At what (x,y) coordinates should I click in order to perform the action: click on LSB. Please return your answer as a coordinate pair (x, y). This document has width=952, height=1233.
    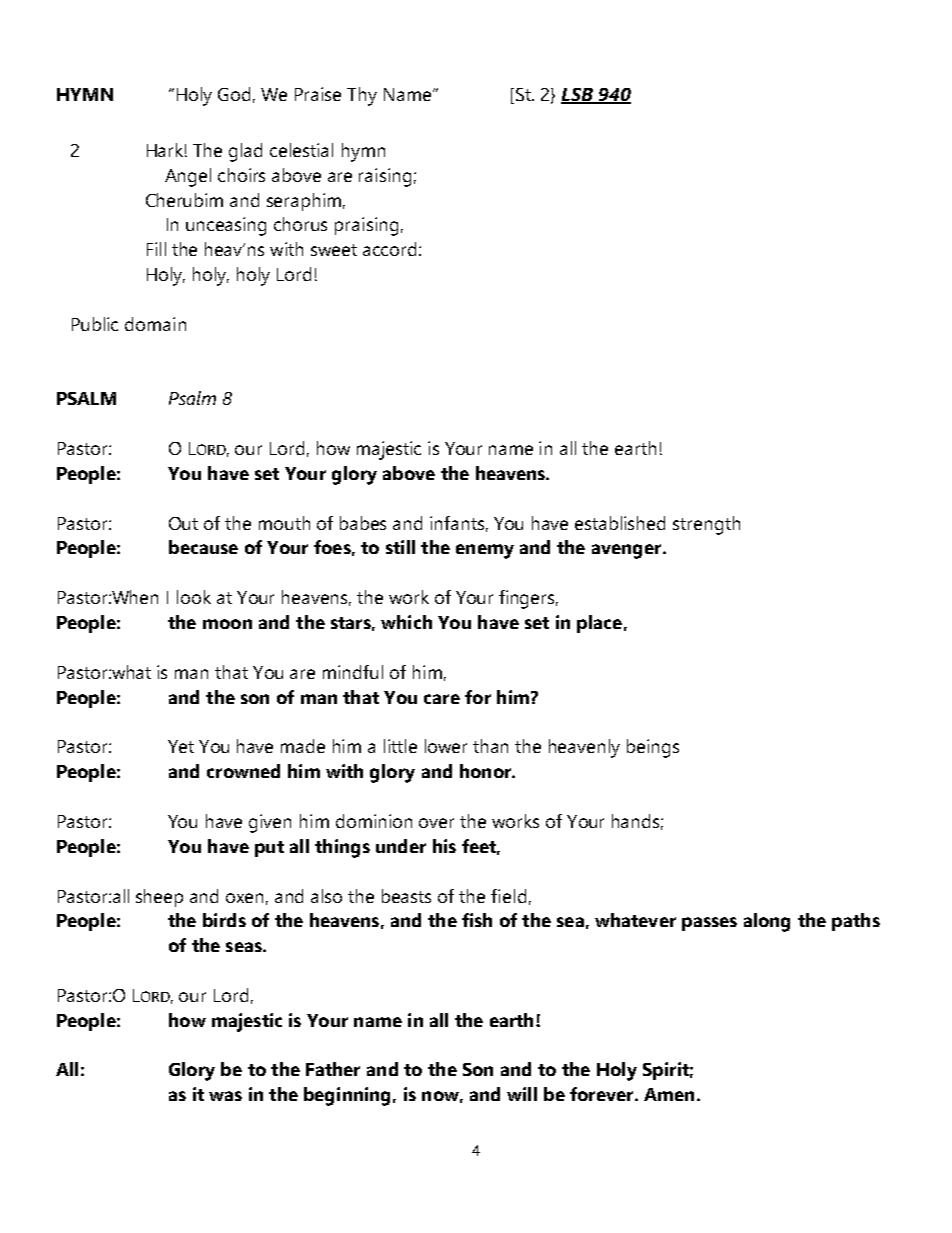
    Looking at the image, I should click on (578, 96).
